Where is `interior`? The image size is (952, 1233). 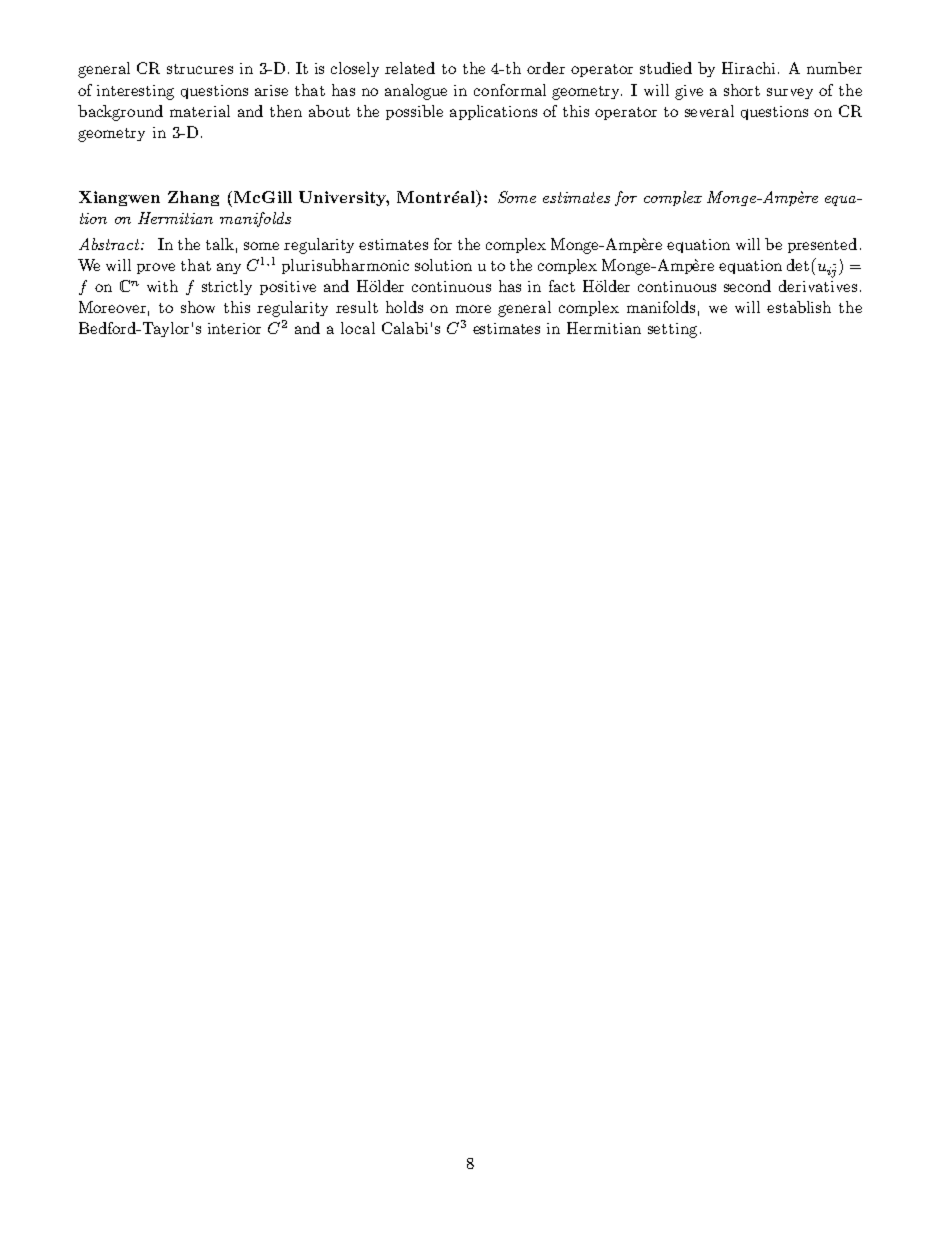
interior is located at coordinates (234, 328).
